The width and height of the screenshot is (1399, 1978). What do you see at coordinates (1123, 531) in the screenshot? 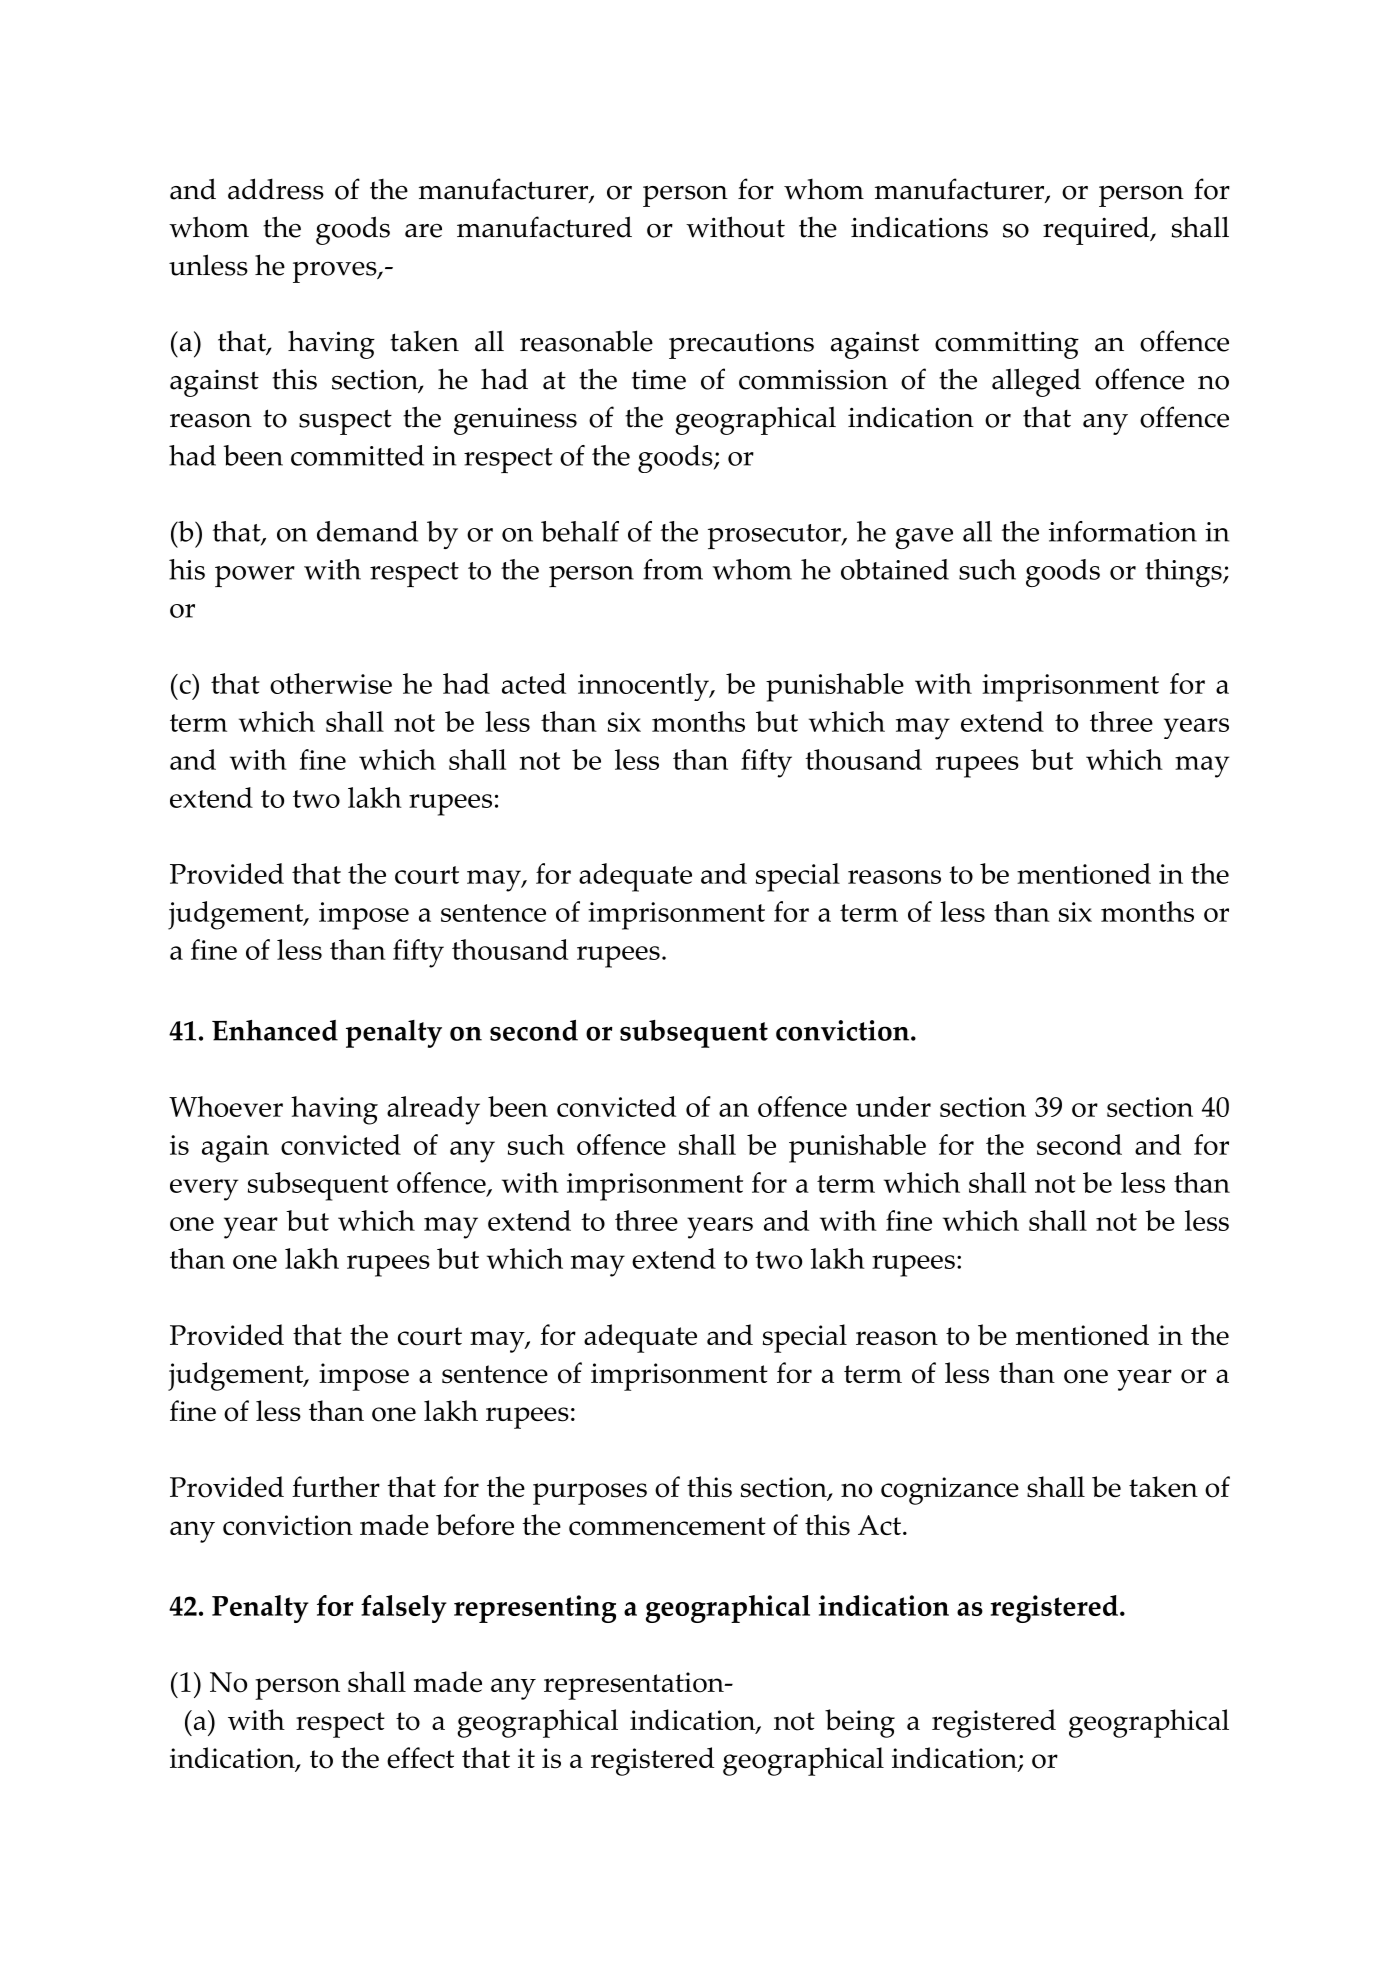
I see `information` at bounding box center [1123, 531].
